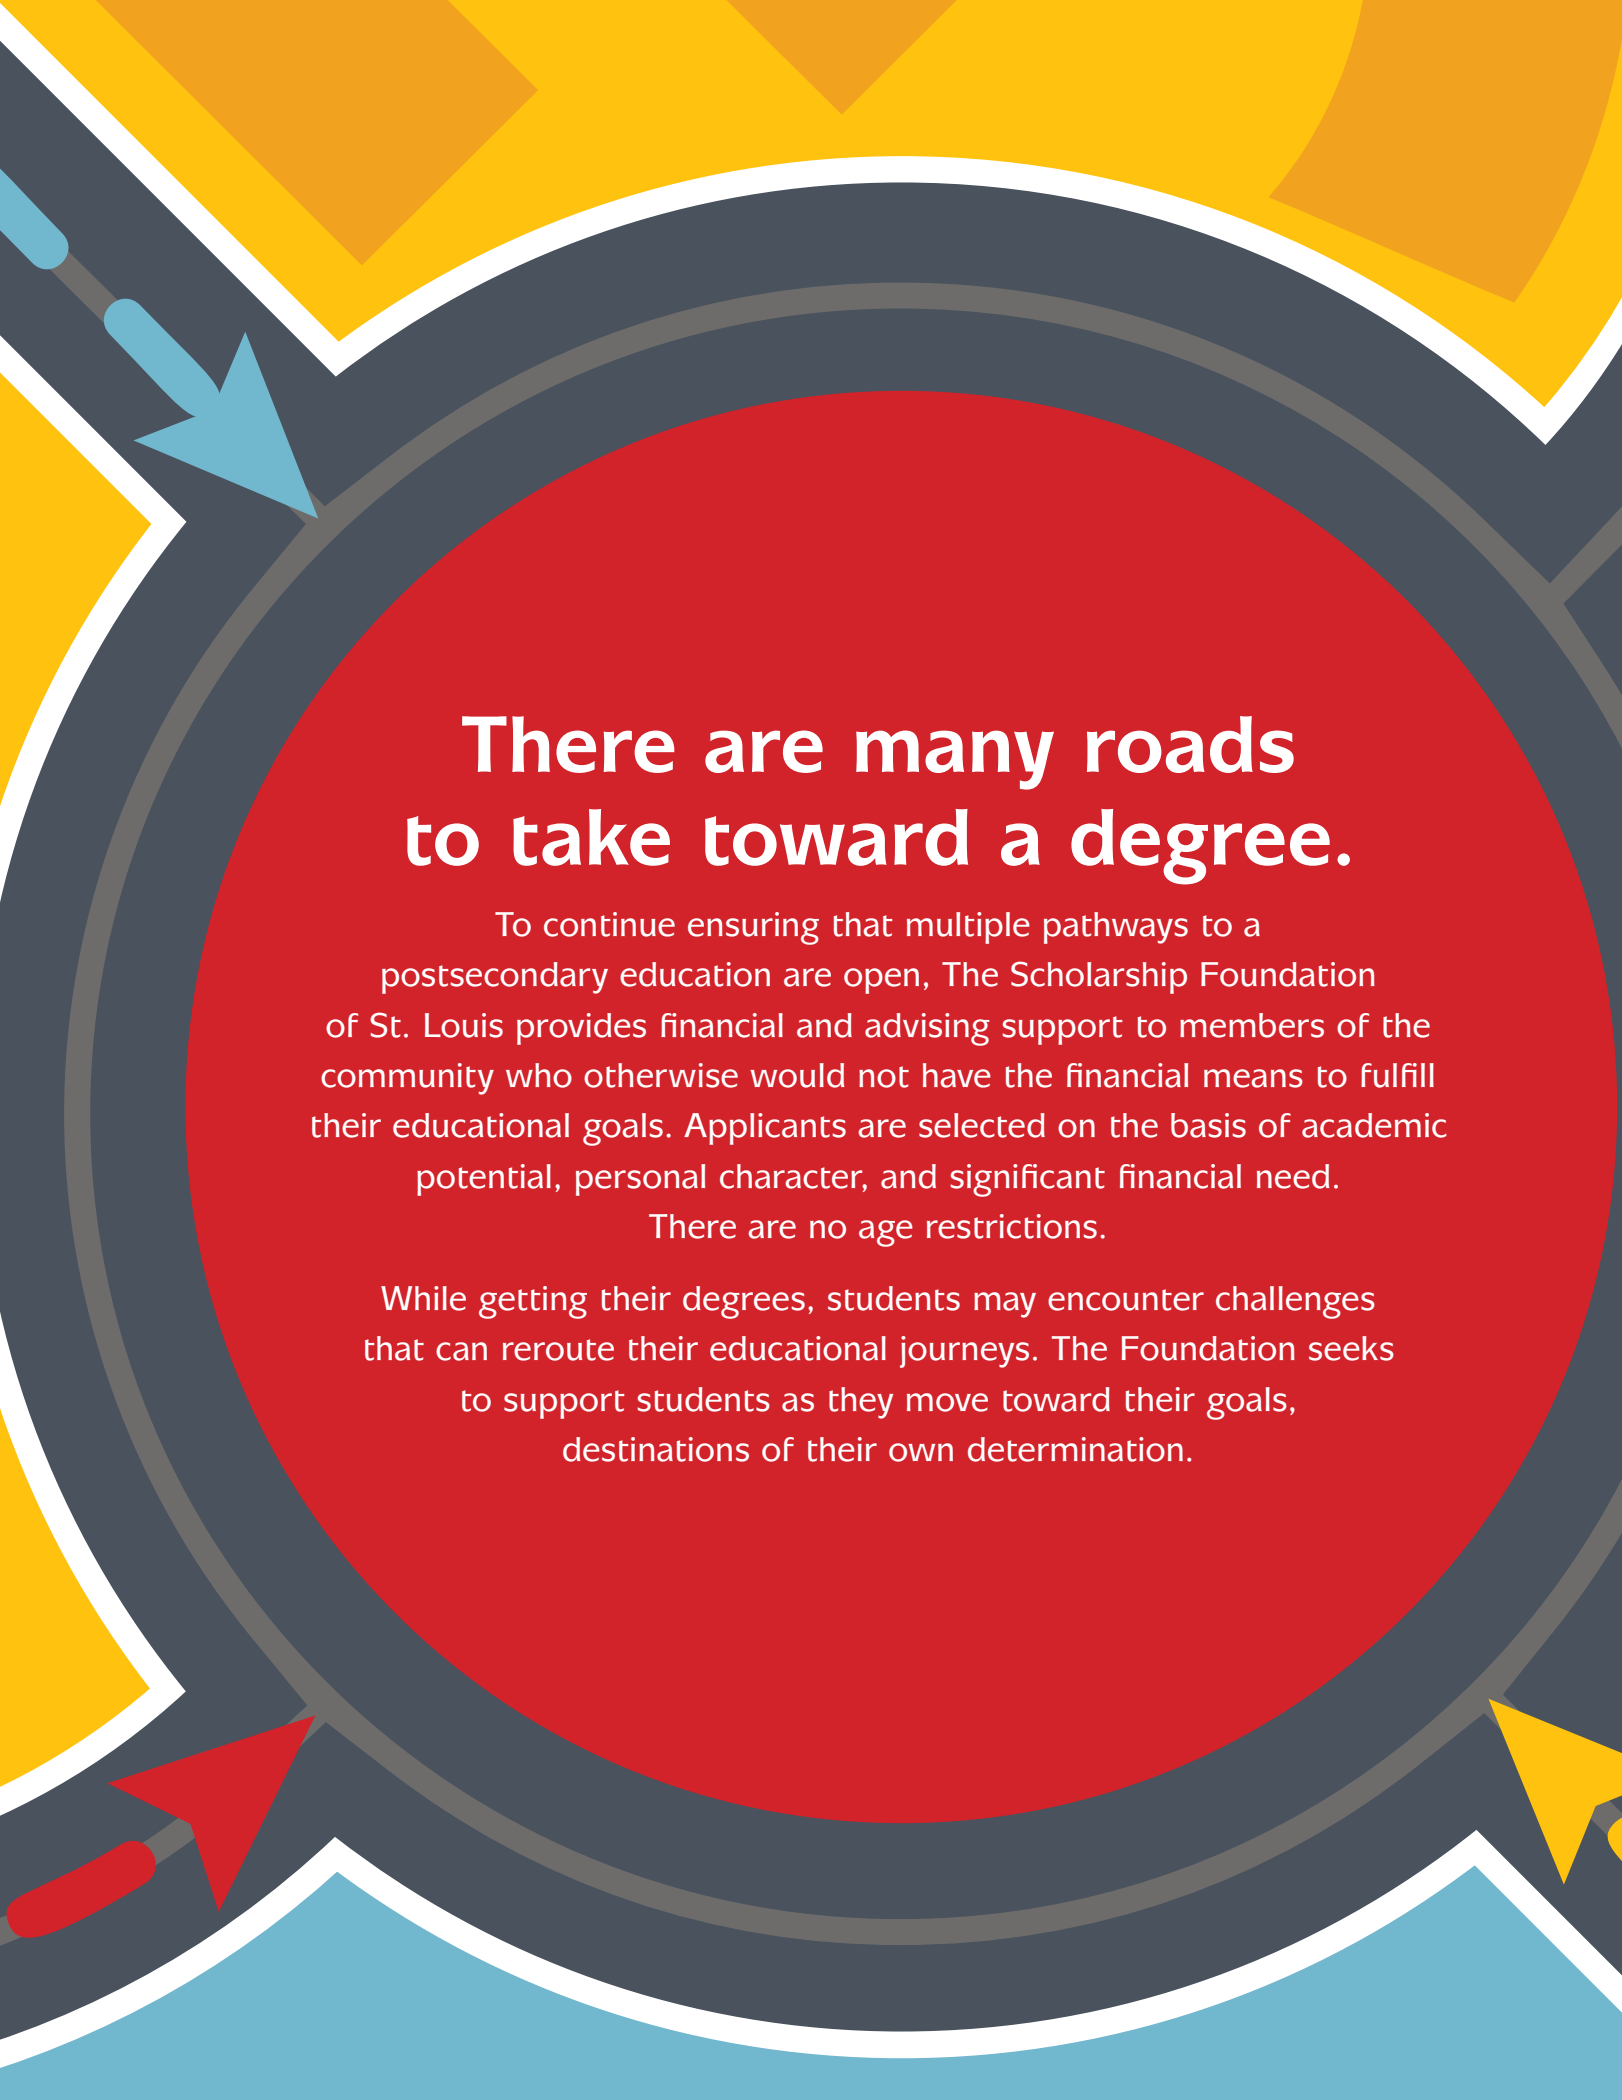 The height and width of the document is (2100, 1622). I want to click on who, so click(539, 1075).
